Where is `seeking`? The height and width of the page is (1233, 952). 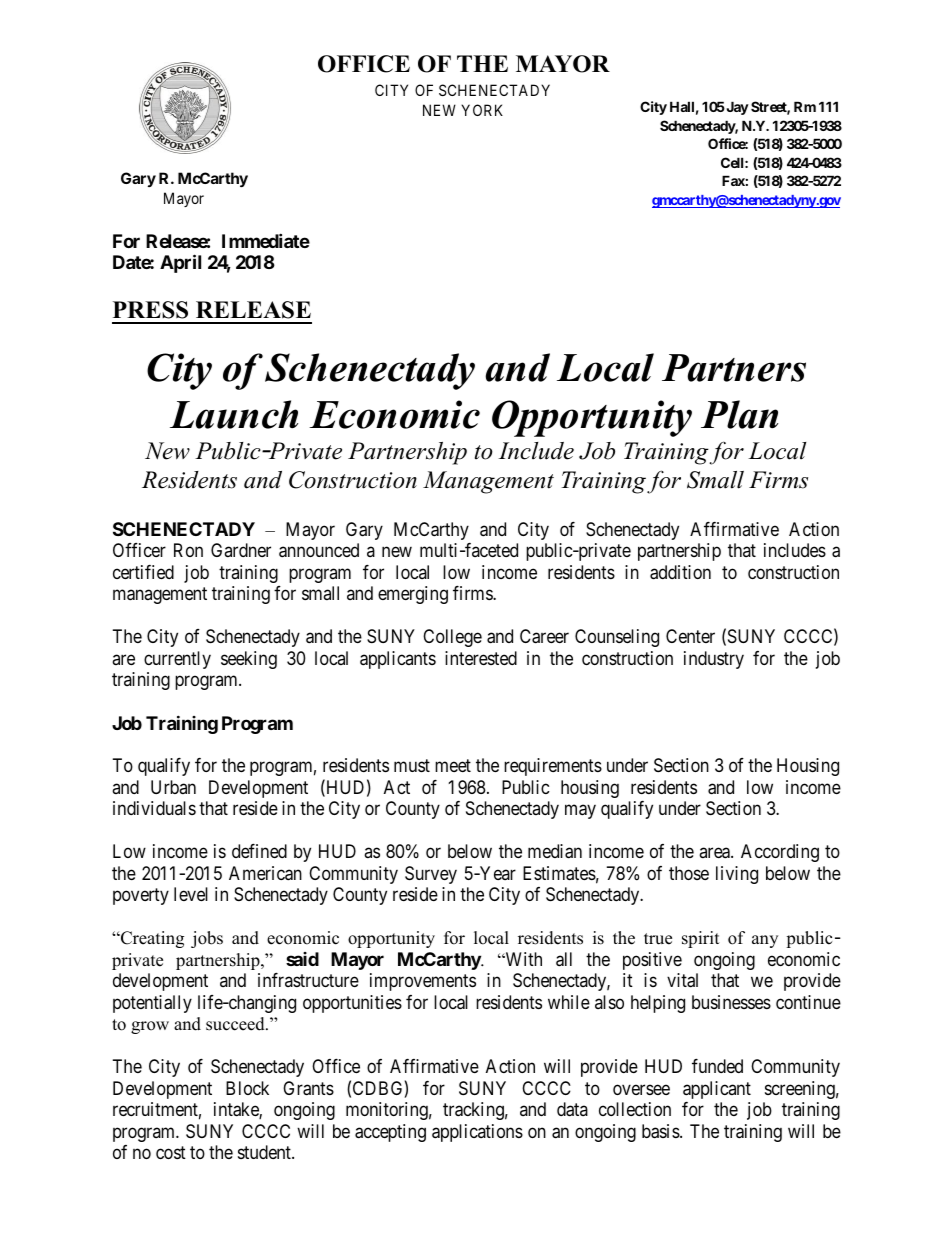
seeking is located at coordinates (249, 660).
